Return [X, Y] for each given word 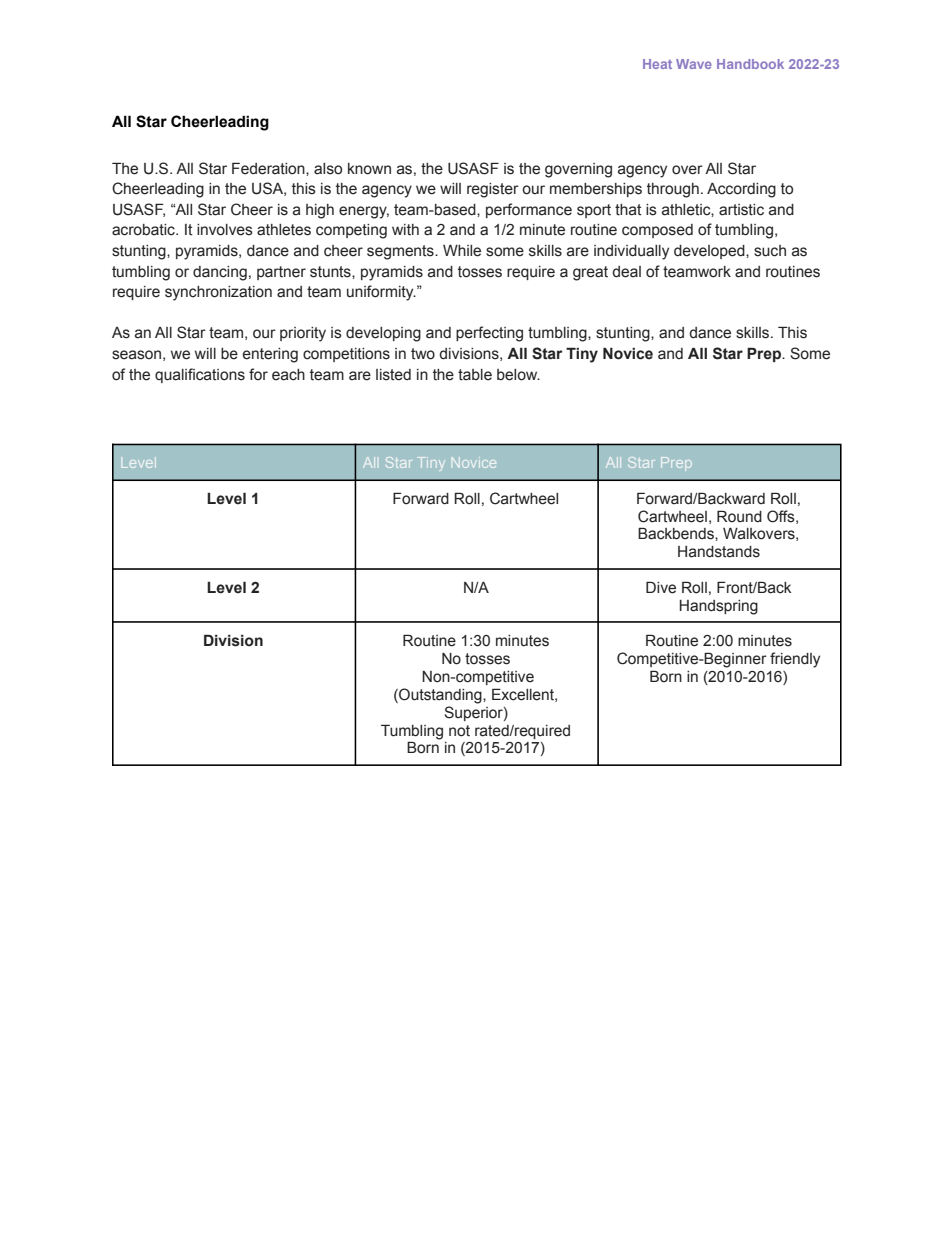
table [475, 375]
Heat [657, 64]
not [459, 731]
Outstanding [440, 696]
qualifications [200, 375]
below [518, 375]
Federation [269, 168]
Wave [694, 64]
